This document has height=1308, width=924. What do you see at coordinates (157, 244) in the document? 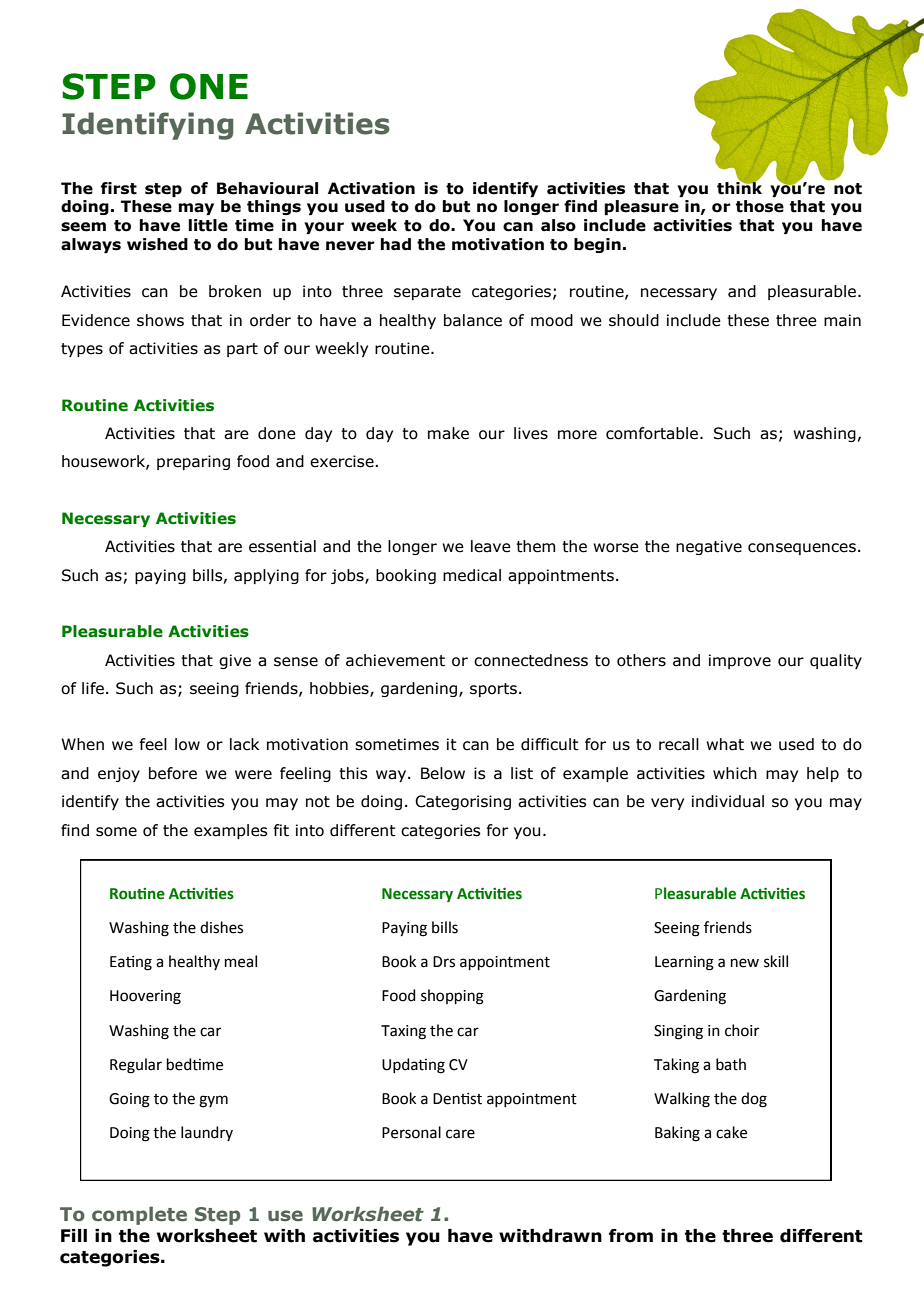
I see `wished` at bounding box center [157, 244].
